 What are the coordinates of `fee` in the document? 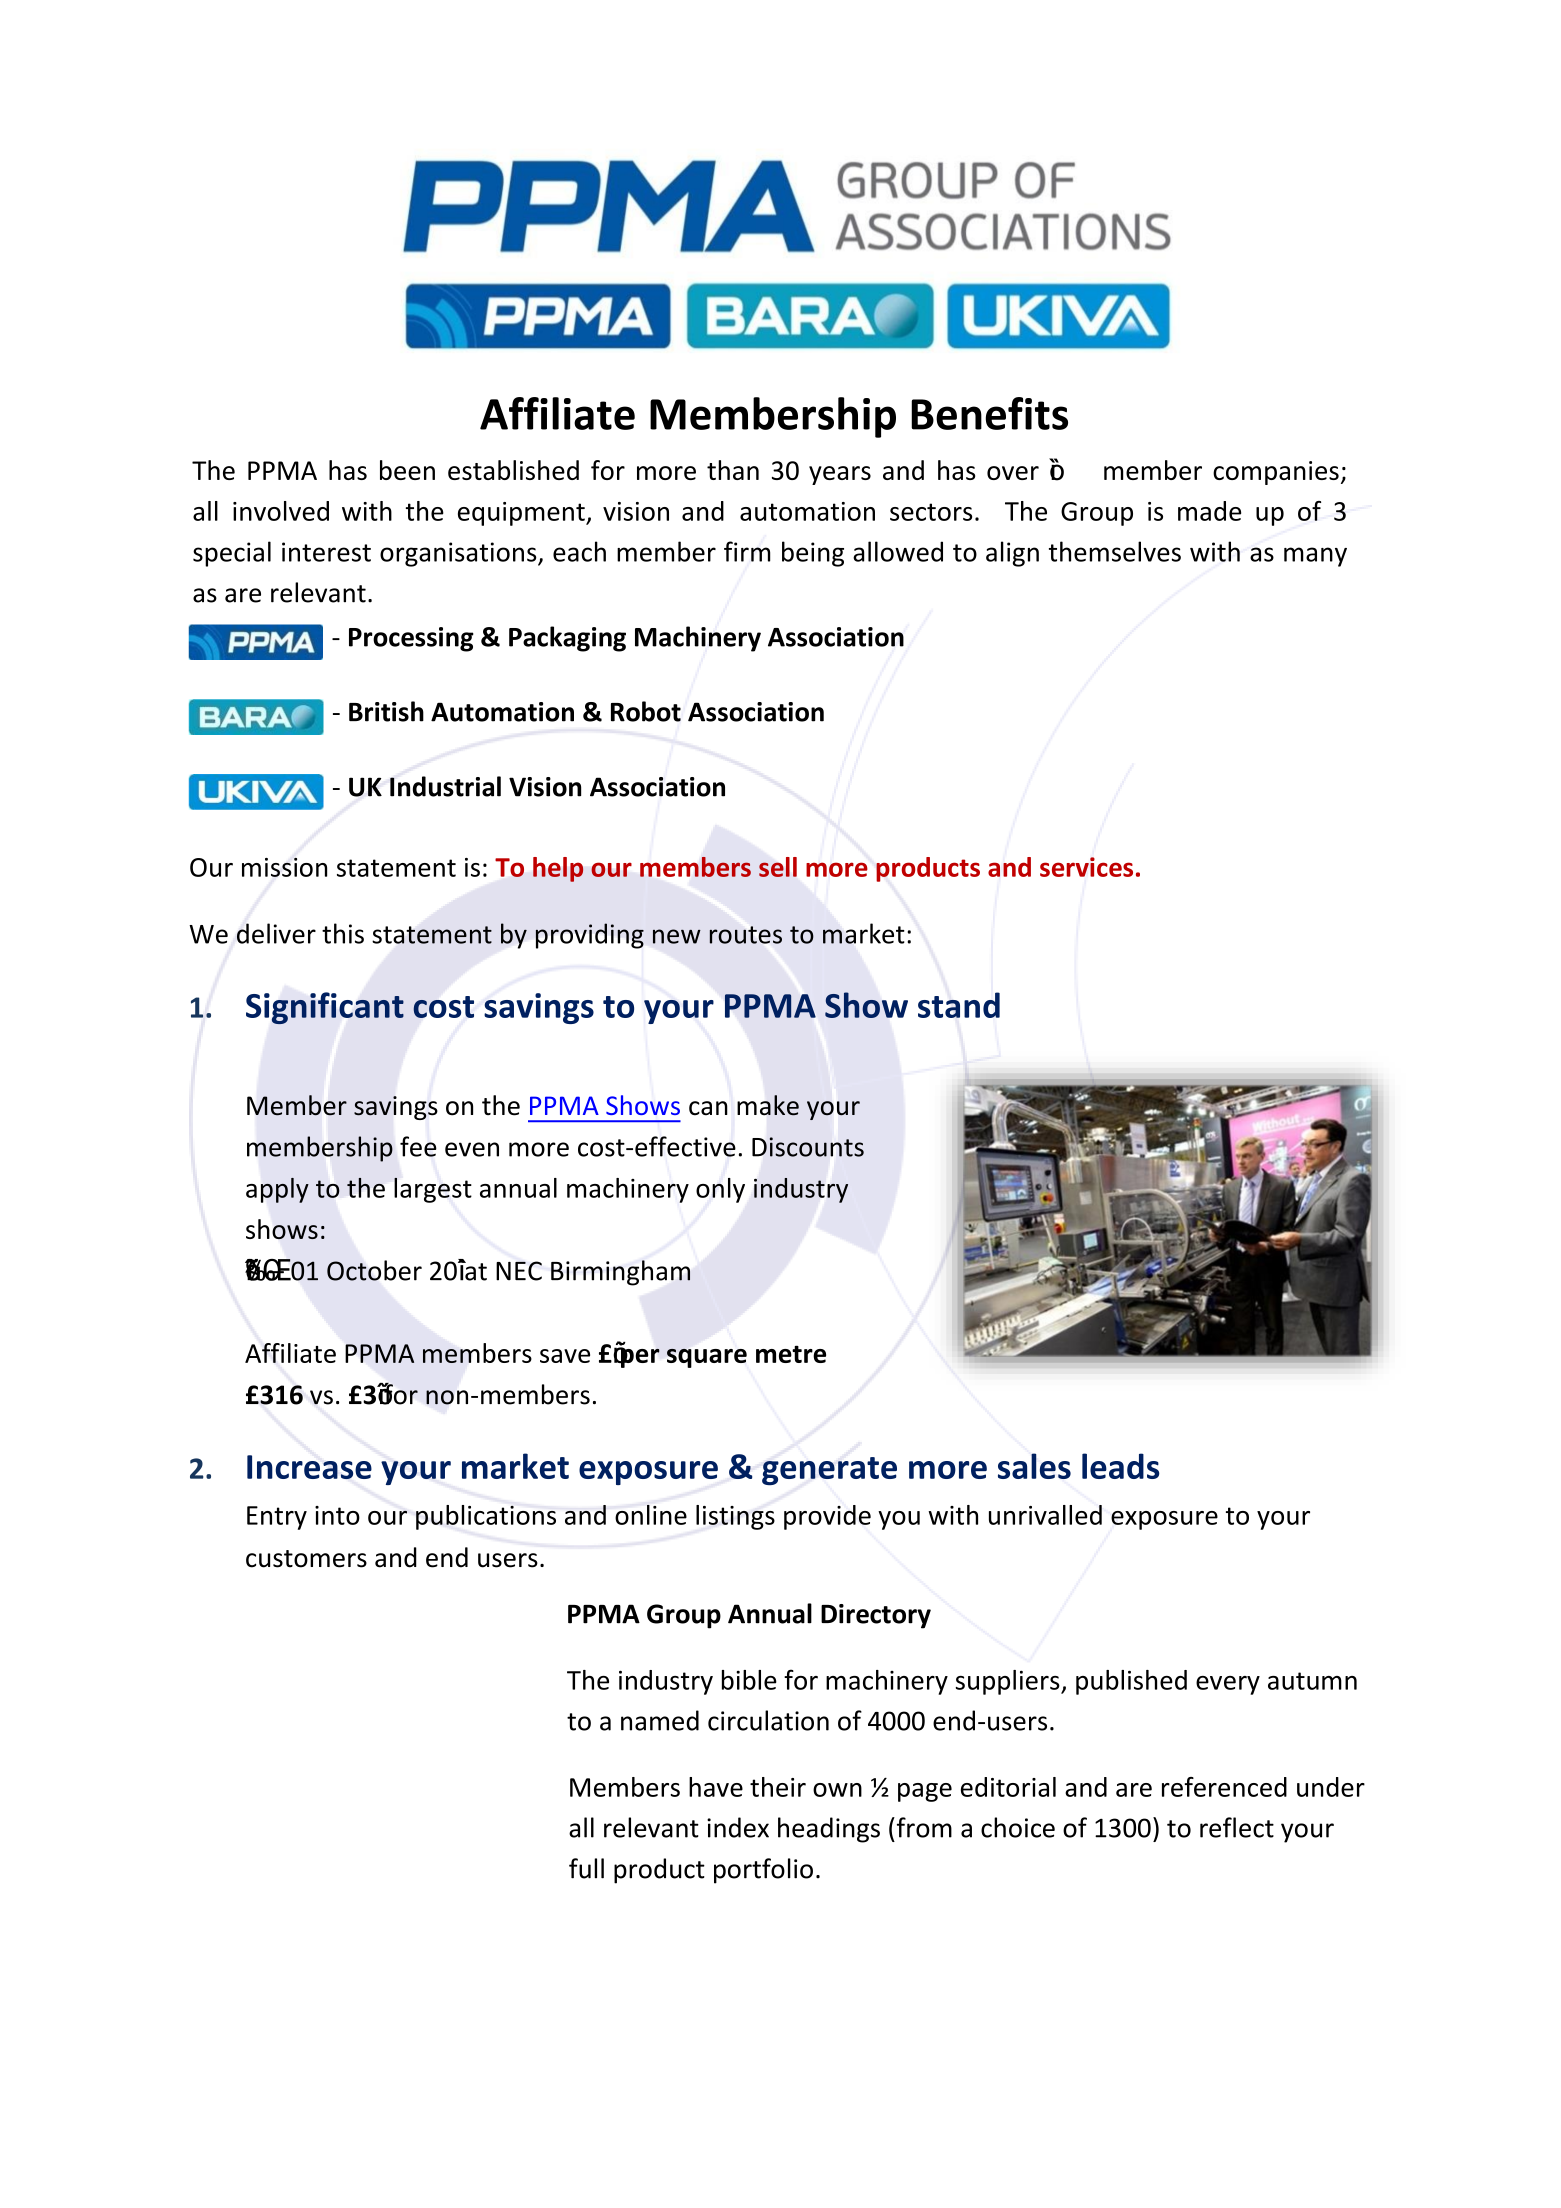 It's located at (418, 1146).
